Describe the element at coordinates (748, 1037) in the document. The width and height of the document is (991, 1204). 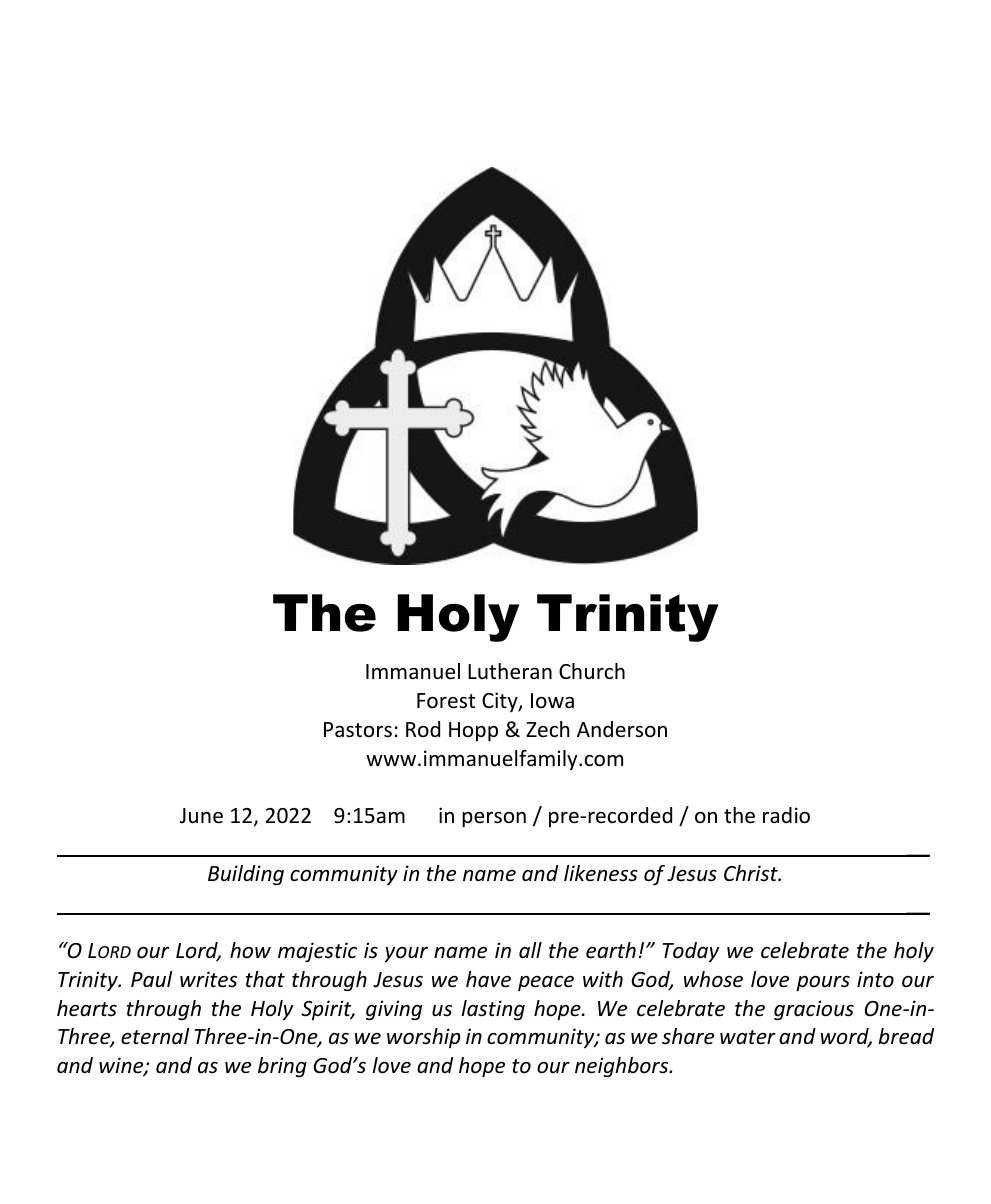
I see `water` at that location.
